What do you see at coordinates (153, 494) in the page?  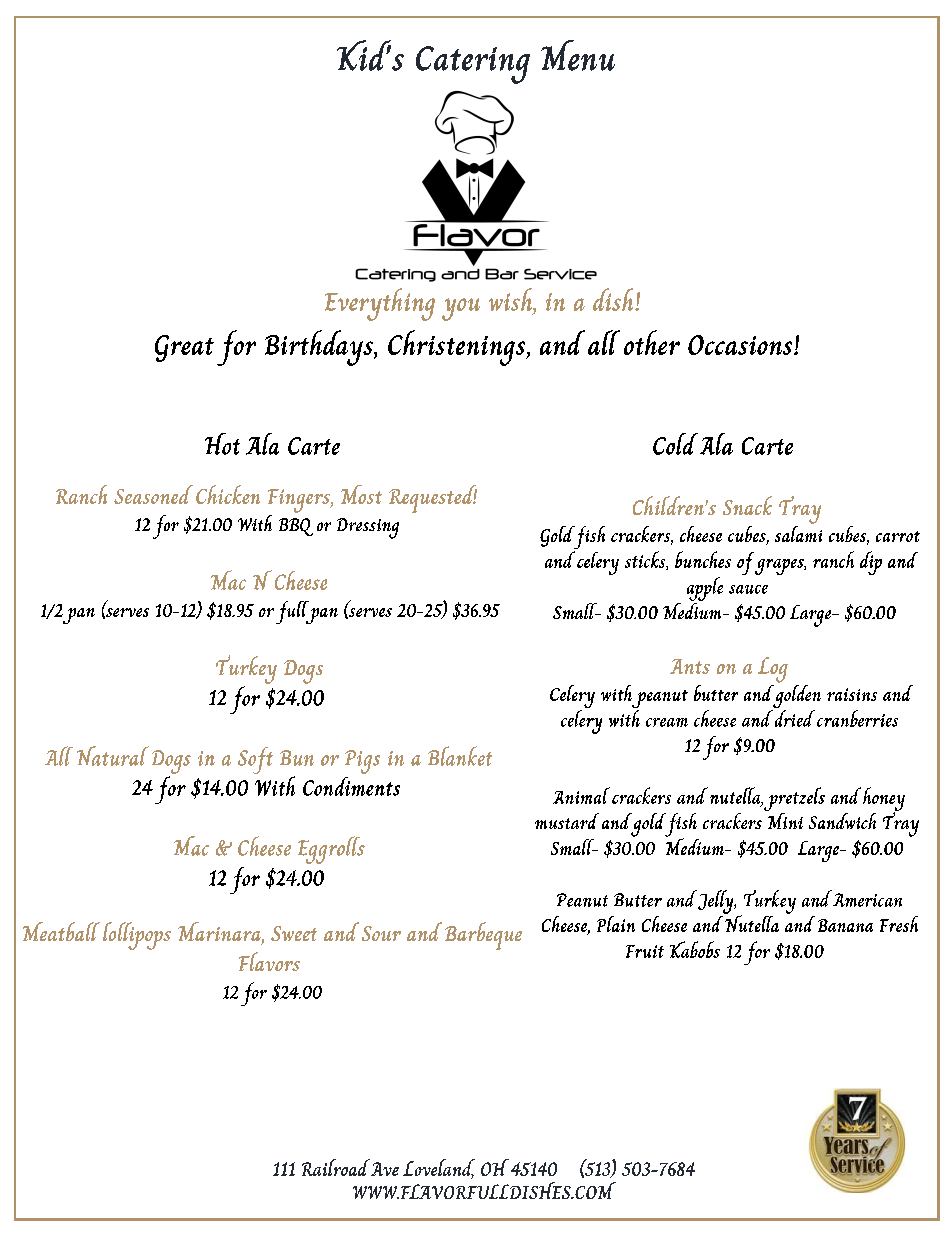 I see `Seasoned` at bounding box center [153, 494].
